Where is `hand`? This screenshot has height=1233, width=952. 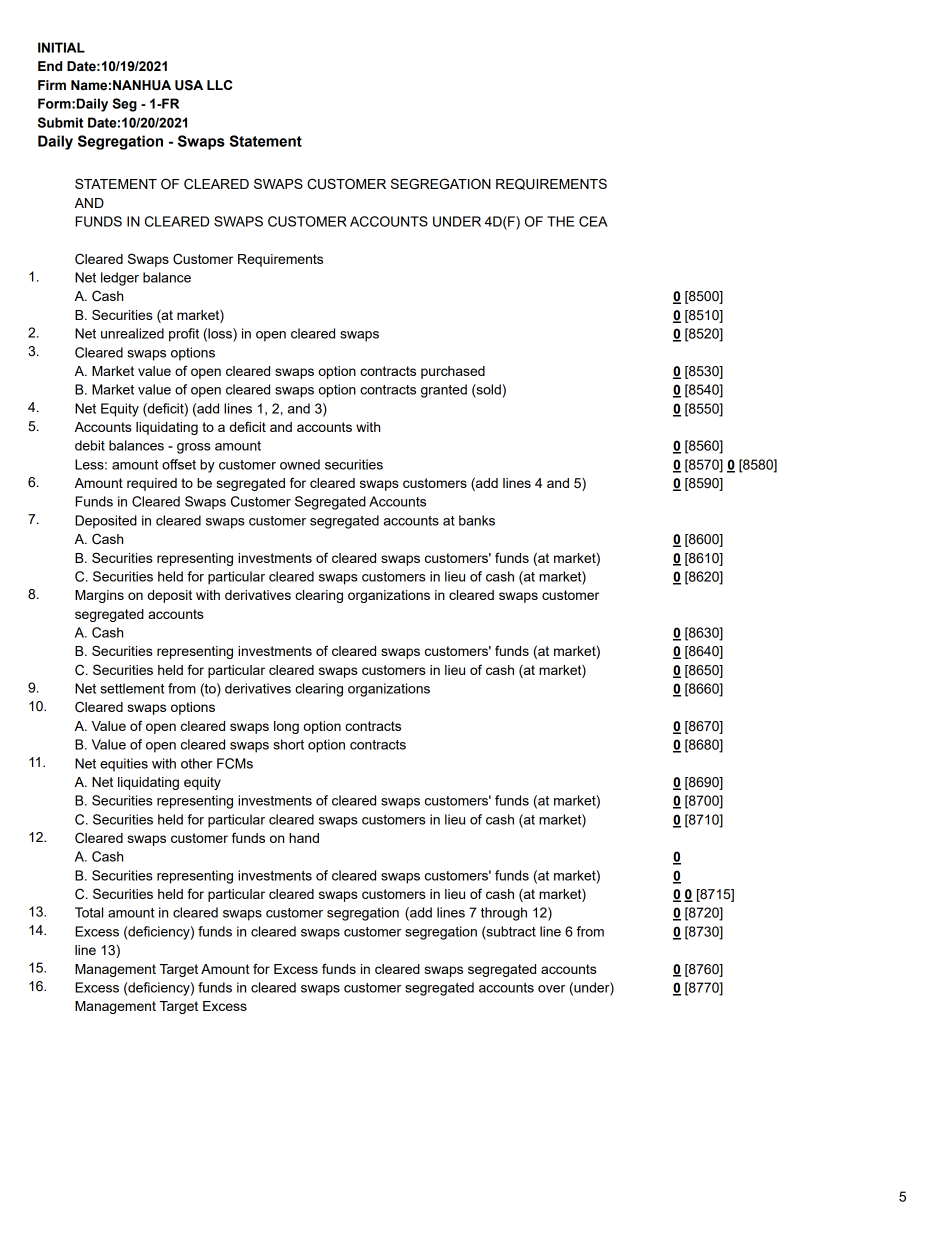 hand is located at coordinates (304, 838).
